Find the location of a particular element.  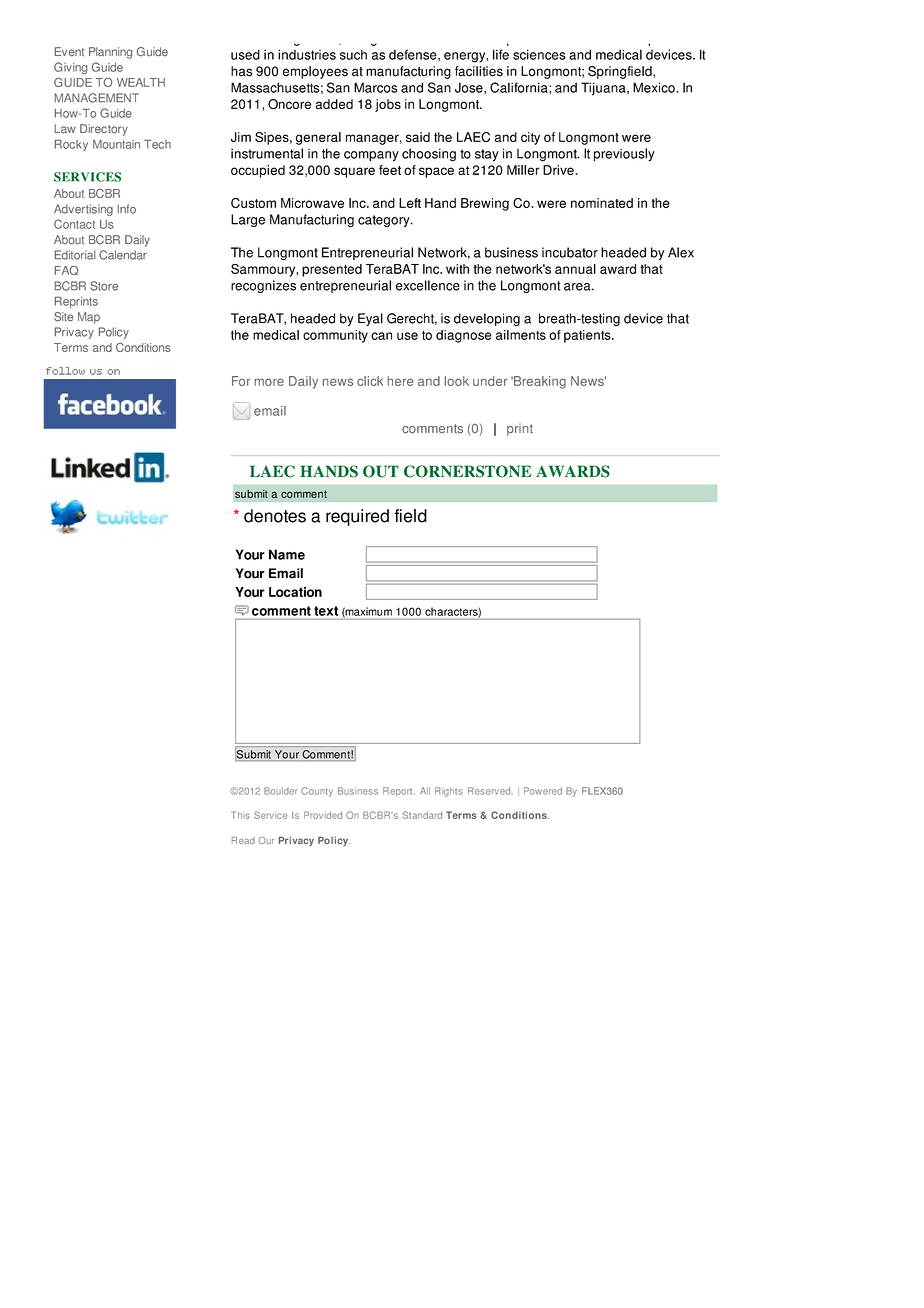

Name is located at coordinates (287, 554).
